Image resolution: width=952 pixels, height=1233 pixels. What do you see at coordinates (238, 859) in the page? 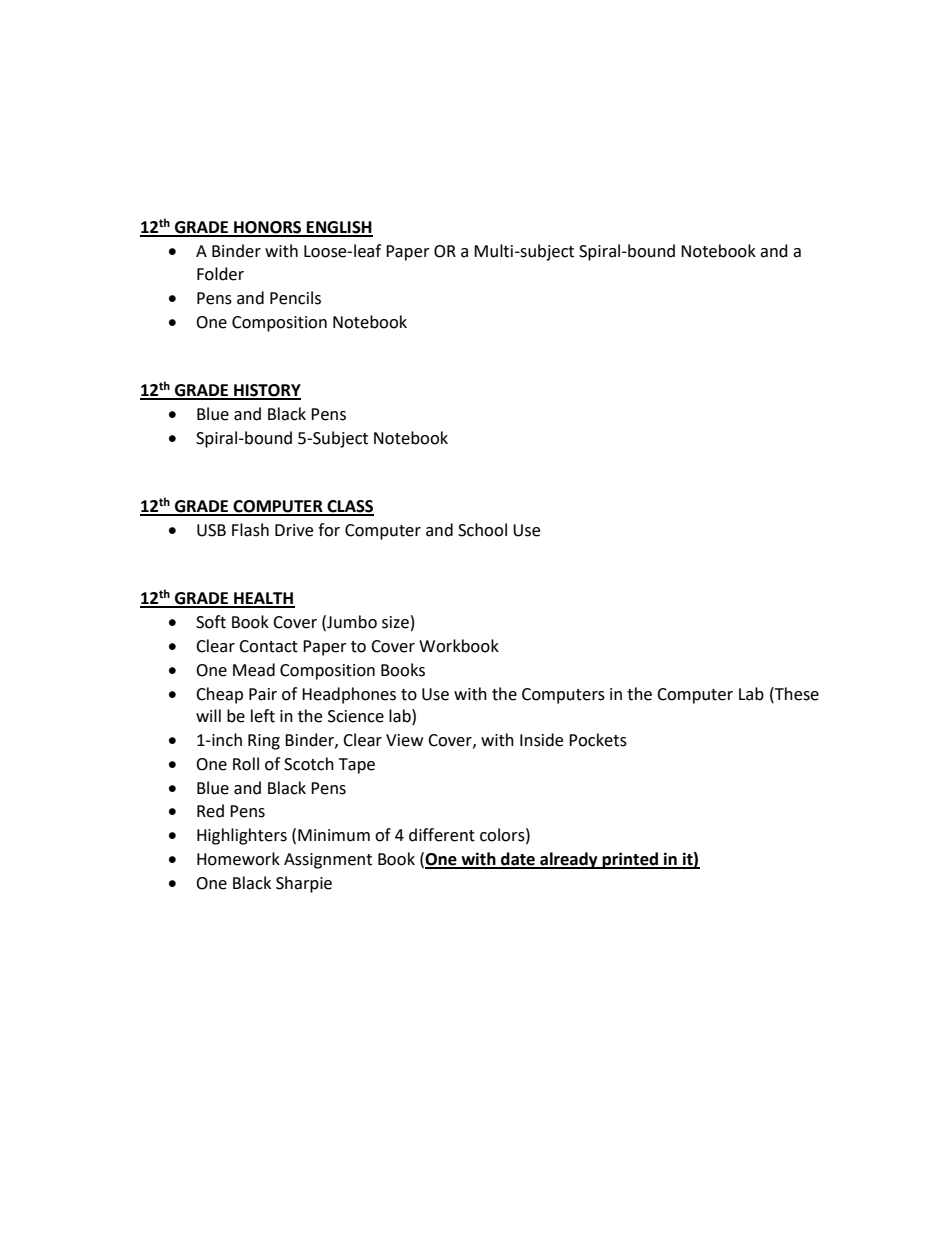
I see `Homework` at bounding box center [238, 859].
